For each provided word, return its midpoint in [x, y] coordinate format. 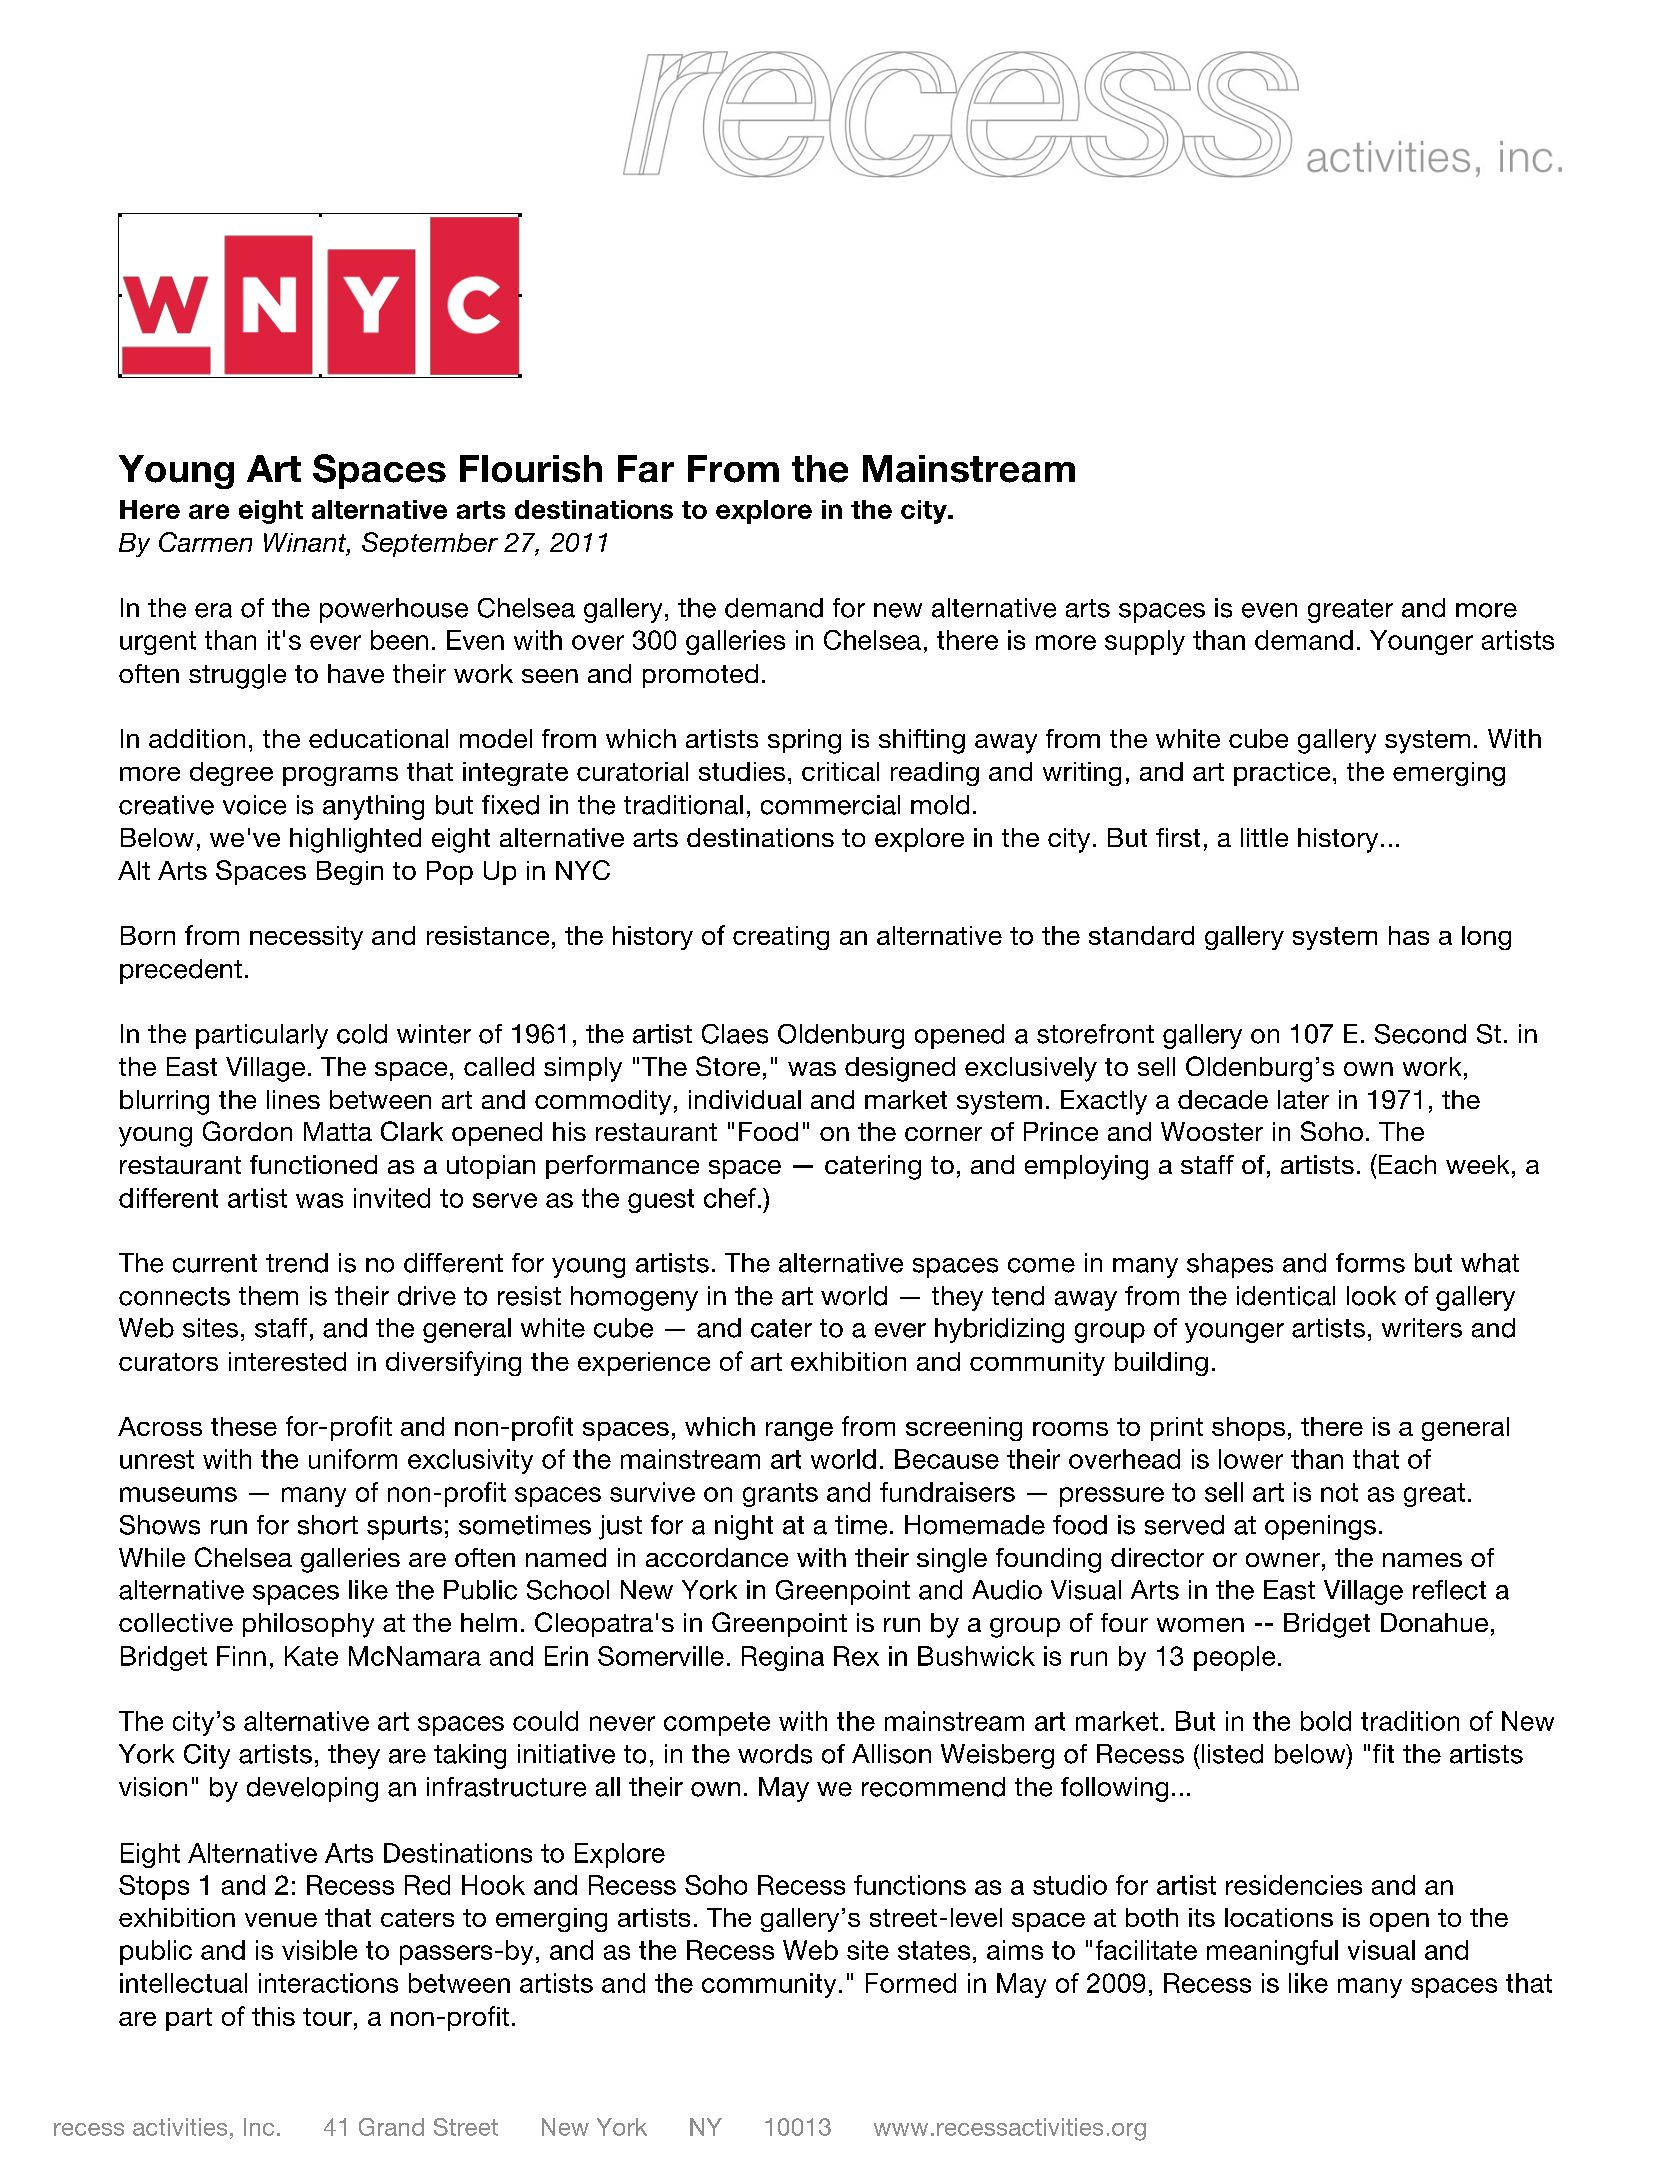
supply [1145, 642]
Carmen [205, 542]
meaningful [1272, 1952]
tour [327, 2017]
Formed [911, 1983]
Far [646, 469]
